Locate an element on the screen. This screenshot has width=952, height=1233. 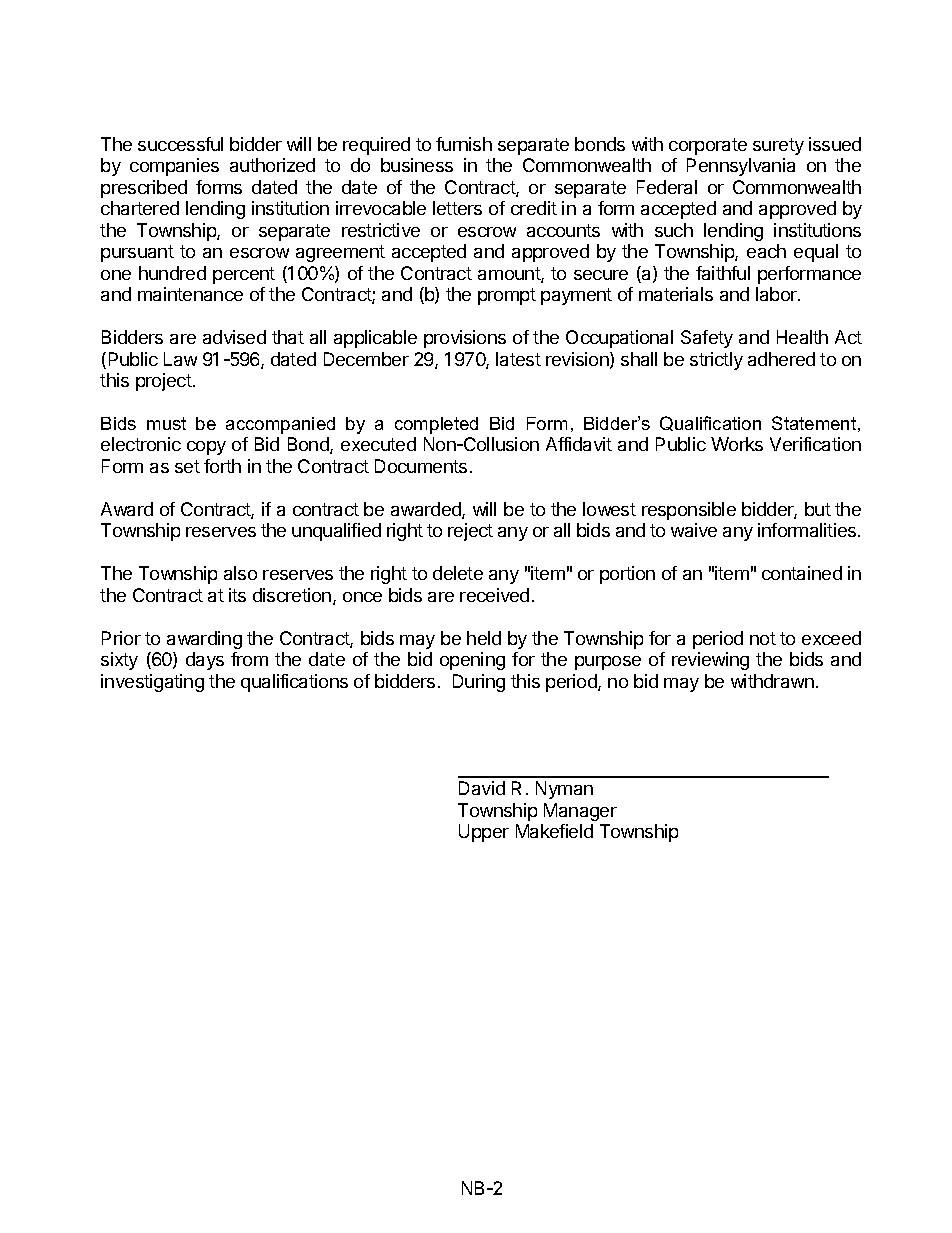
Upper is located at coordinates (484, 833).
